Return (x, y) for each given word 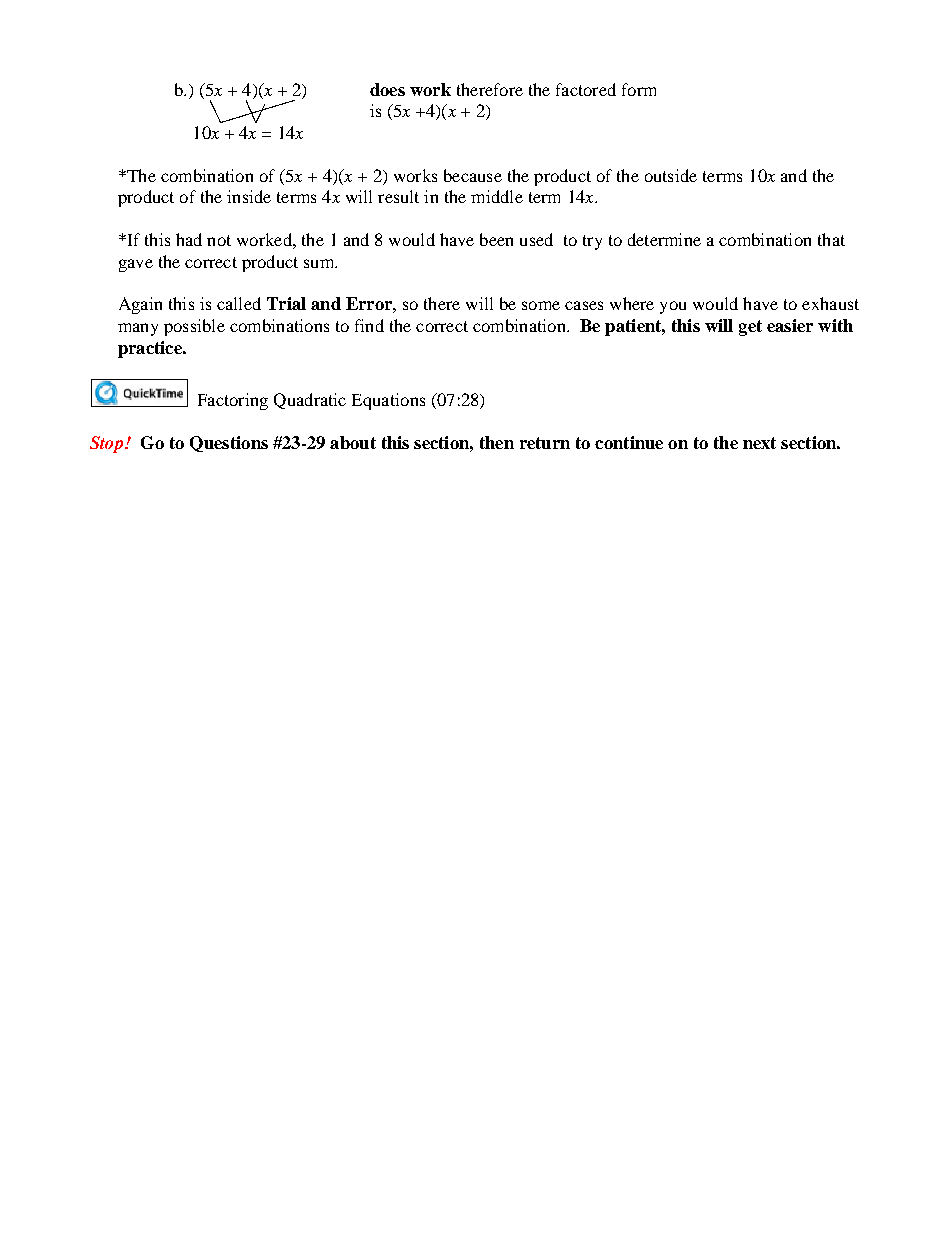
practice (151, 349)
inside (249, 196)
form (639, 89)
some (541, 305)
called (239, 303)
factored (586, 89)
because (473, 175)
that (831, 239)
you (673, 307)
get (750, 328)
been (496, 239)
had (189, 239)
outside (671, 175)
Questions (229, 444)
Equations (388, 401)
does (387, 89)
